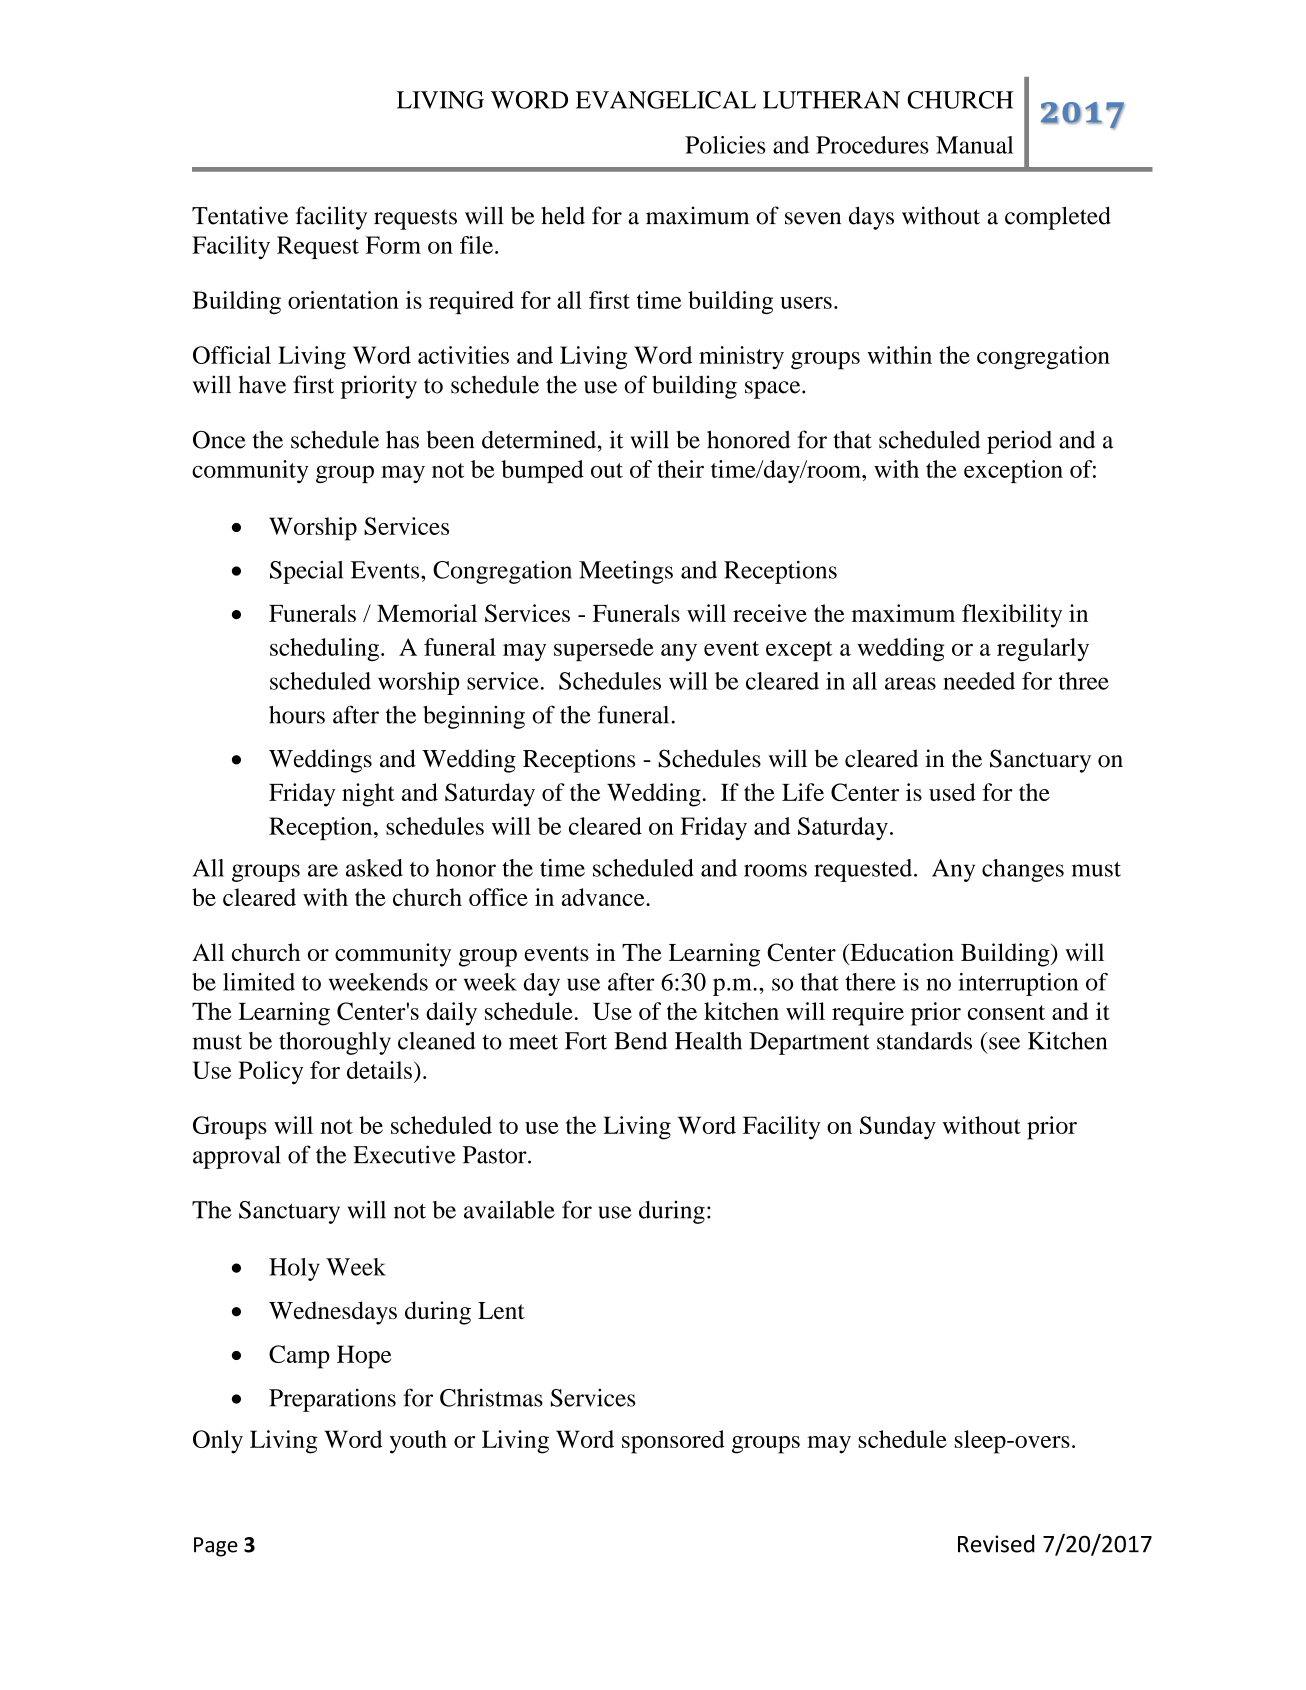 This screenshot has width=1306, height=1690. What do you see at coordinates (974, 145) in the screenshot?
I see `Manual` at bounding box center [974, 145].
